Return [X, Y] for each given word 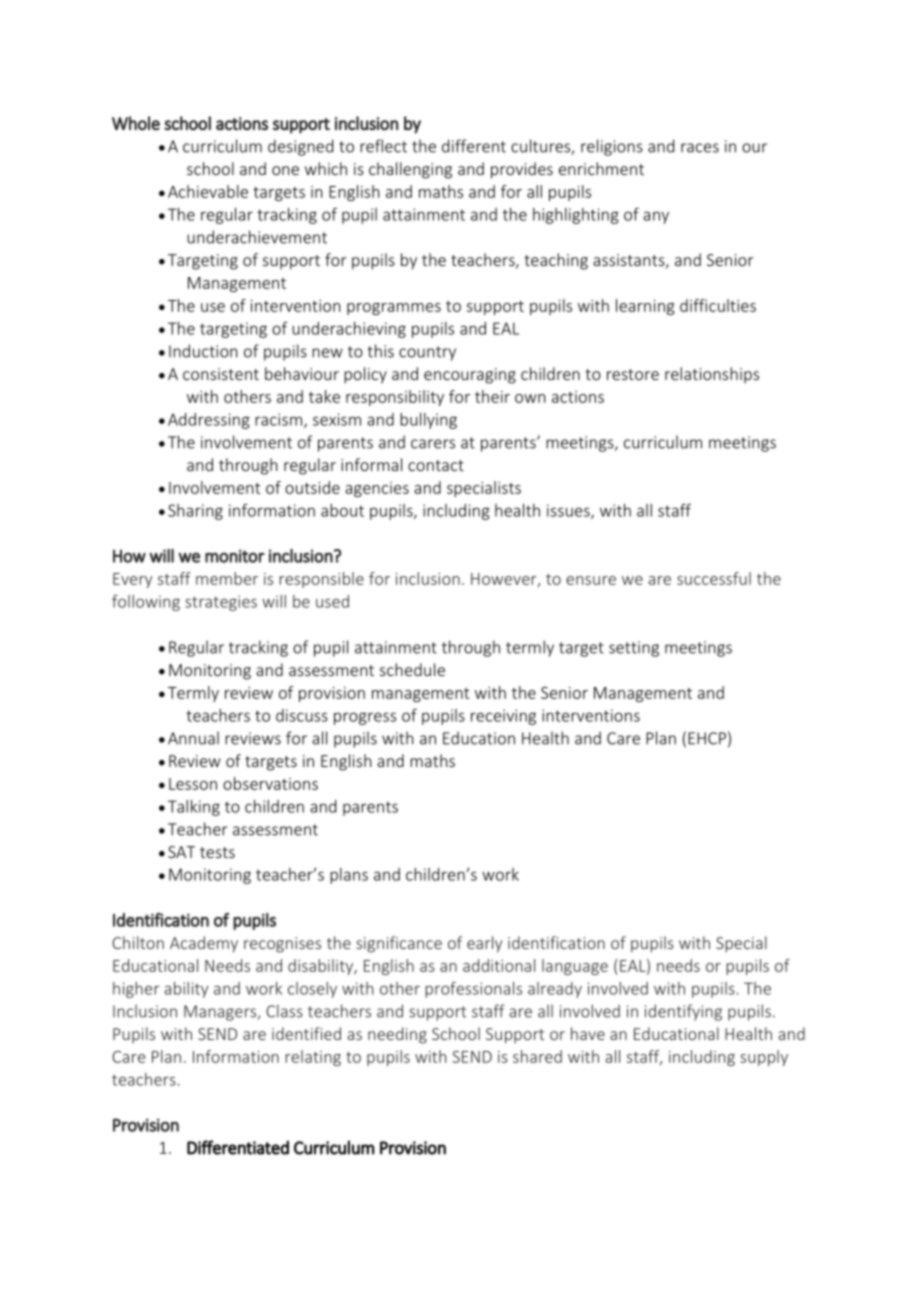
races [700, 148]
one [285, 170]
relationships [712, 375]
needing [397, 1035]
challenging [410, 170]
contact [436, 465]
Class [284, 1011]
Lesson [193, 784]
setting [634, 649]
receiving [503, 717]
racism [278, 419]
